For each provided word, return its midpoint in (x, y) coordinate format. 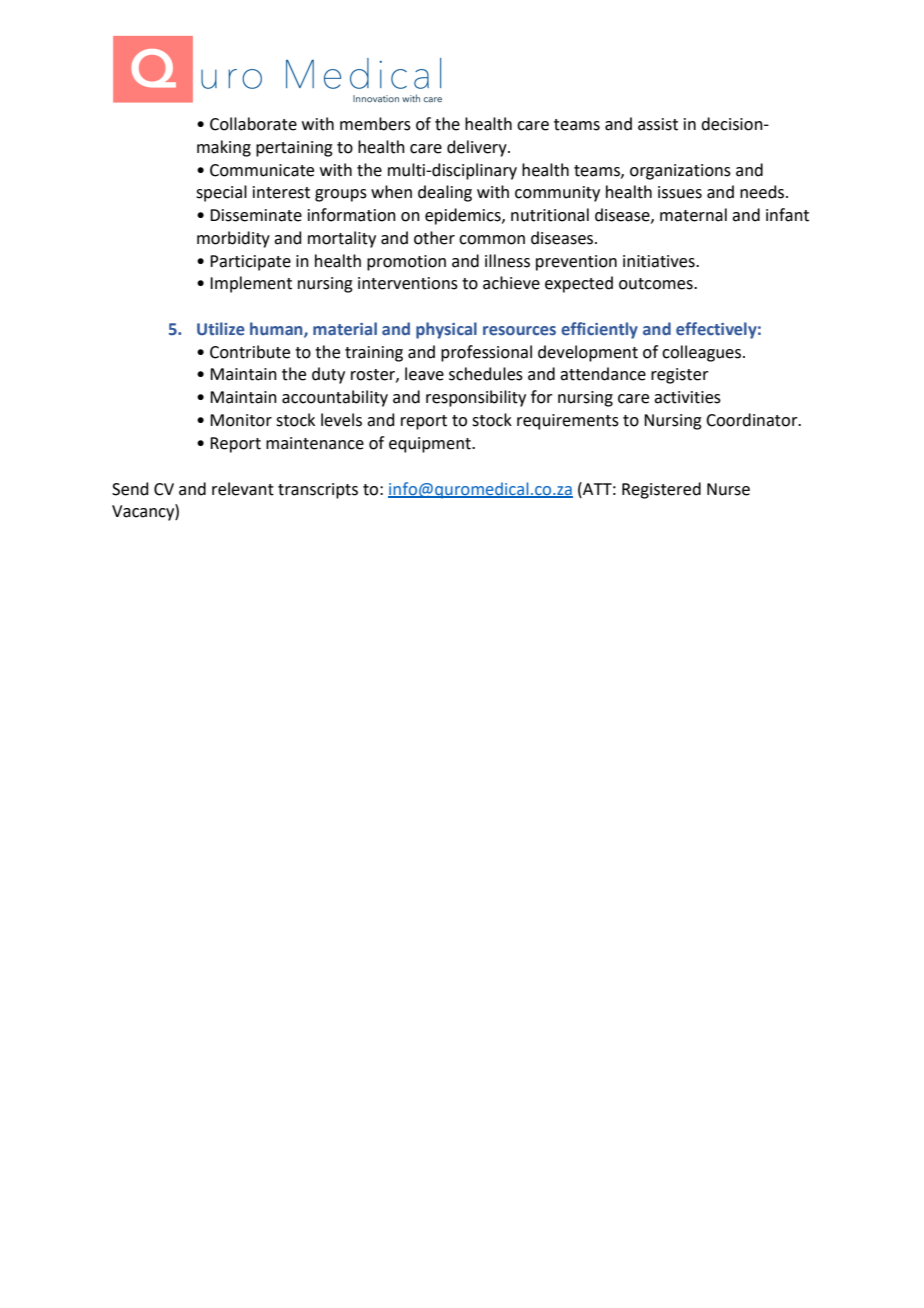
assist (658, 124)
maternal (693, 215)
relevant (243, 489)
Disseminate (256, 215)
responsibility (476, 398)
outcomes (657, 284)
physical (446, 330)
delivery (478, 148)
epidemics (464, 216)
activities (687, 397)
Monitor (241, 420)
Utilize (221, 329)
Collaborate (253, 124)
